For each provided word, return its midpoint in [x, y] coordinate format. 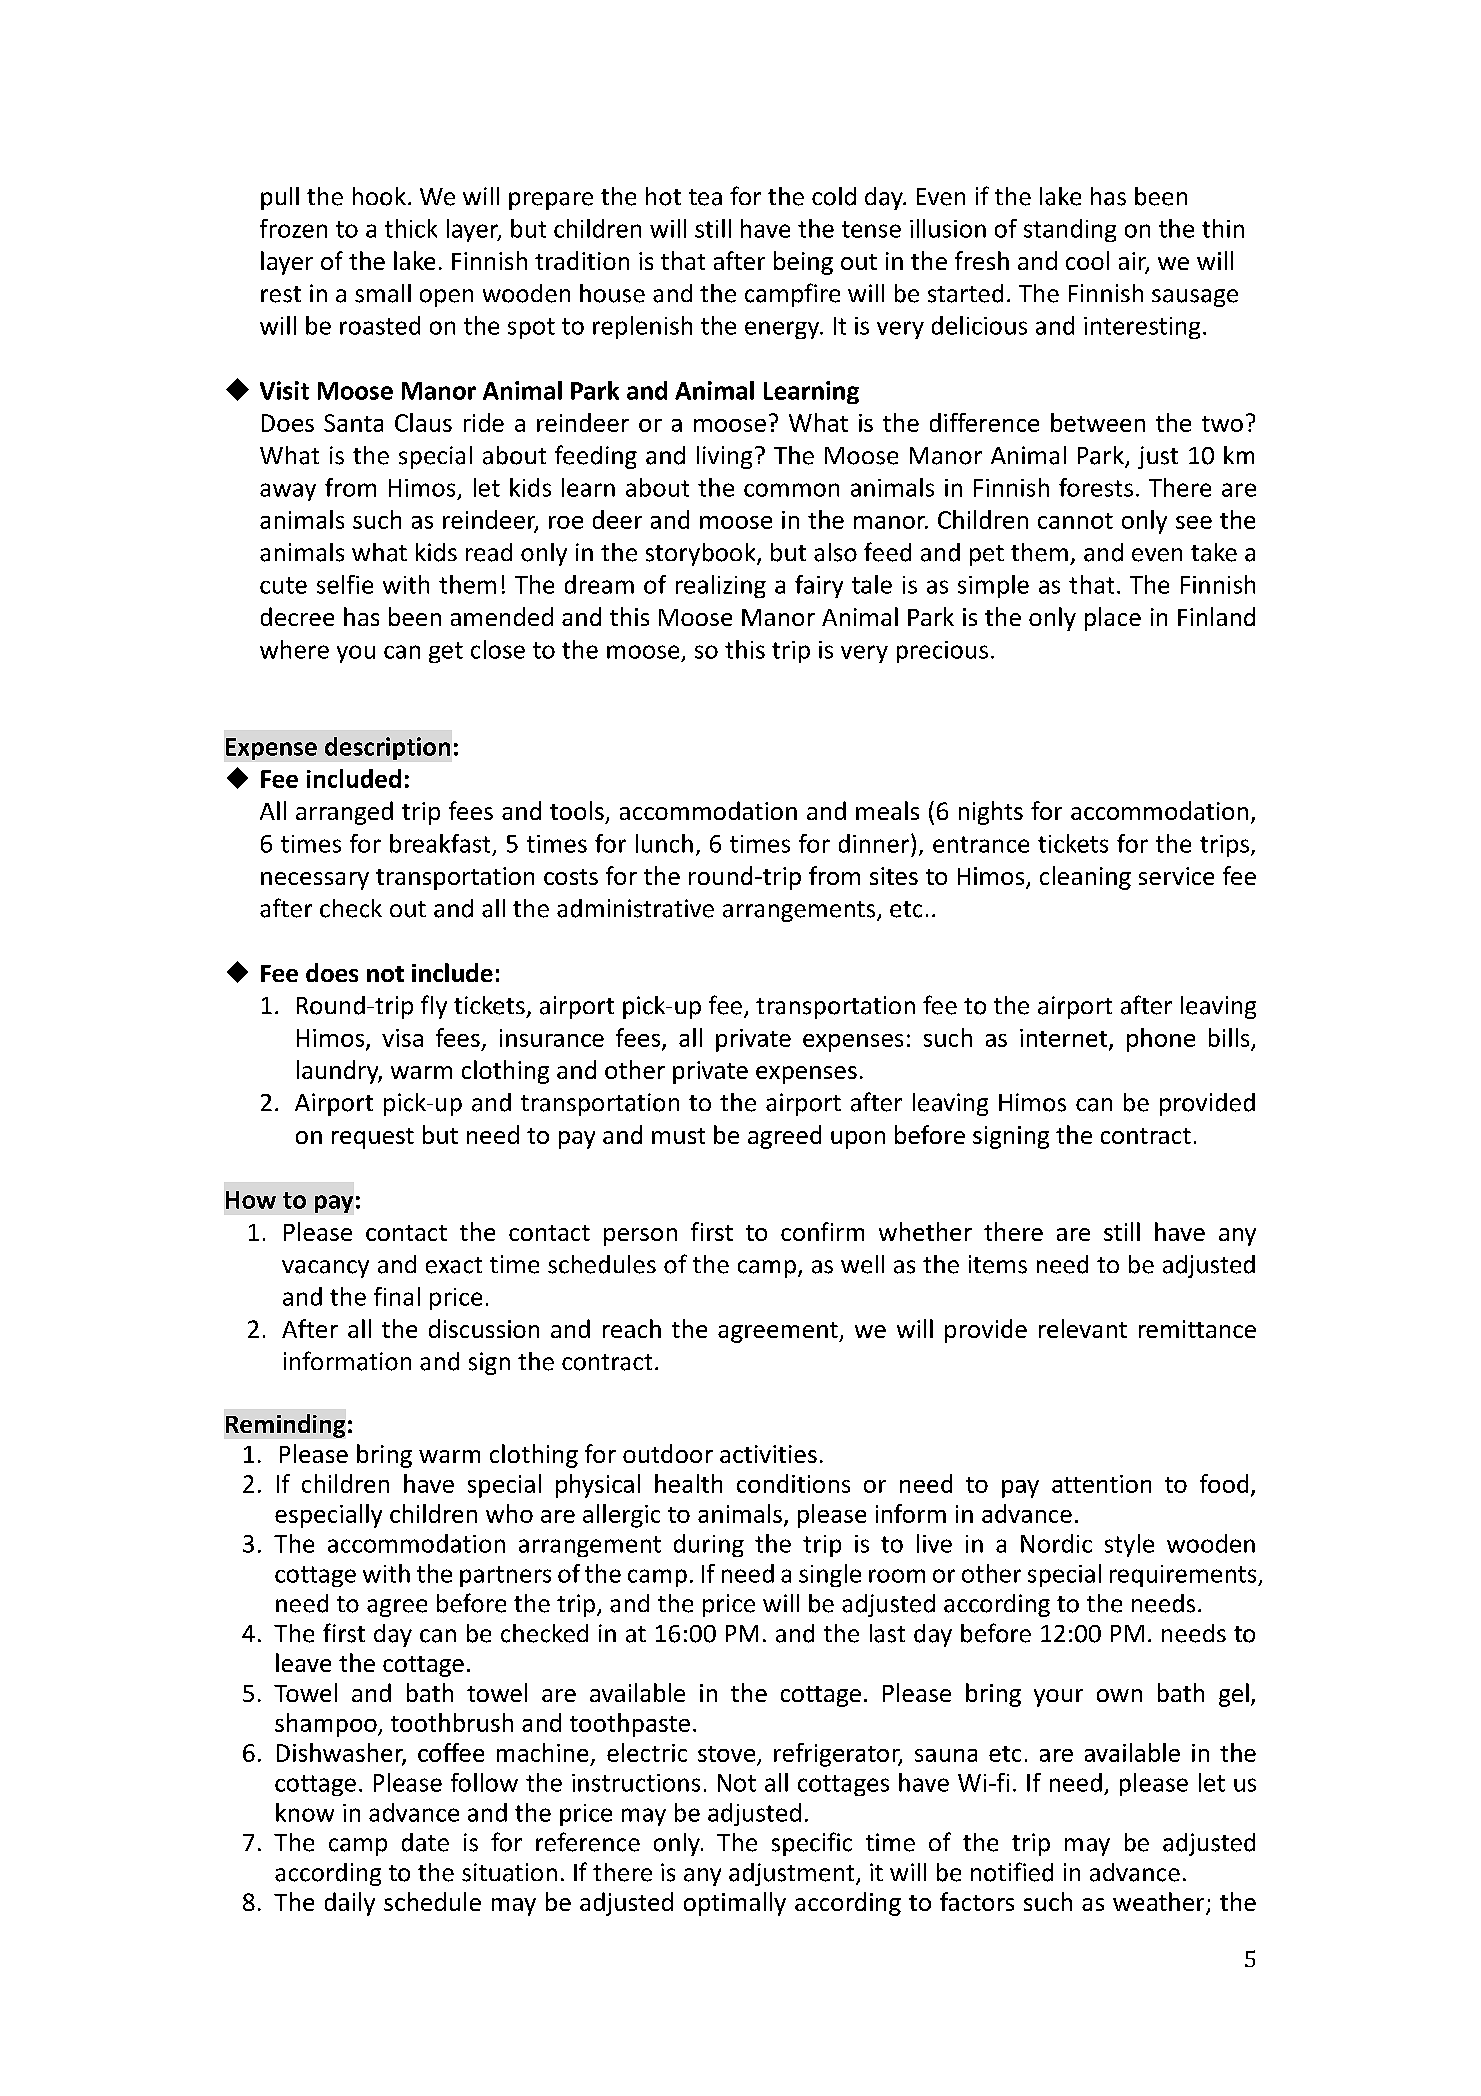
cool [1087, 260]
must [678, 1136]
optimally [735, 1904]
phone [1161, 1040]
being [803, 263]
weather [1160, 1903]
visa [402, 1038]
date [425, 1842]
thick [411, 228]
